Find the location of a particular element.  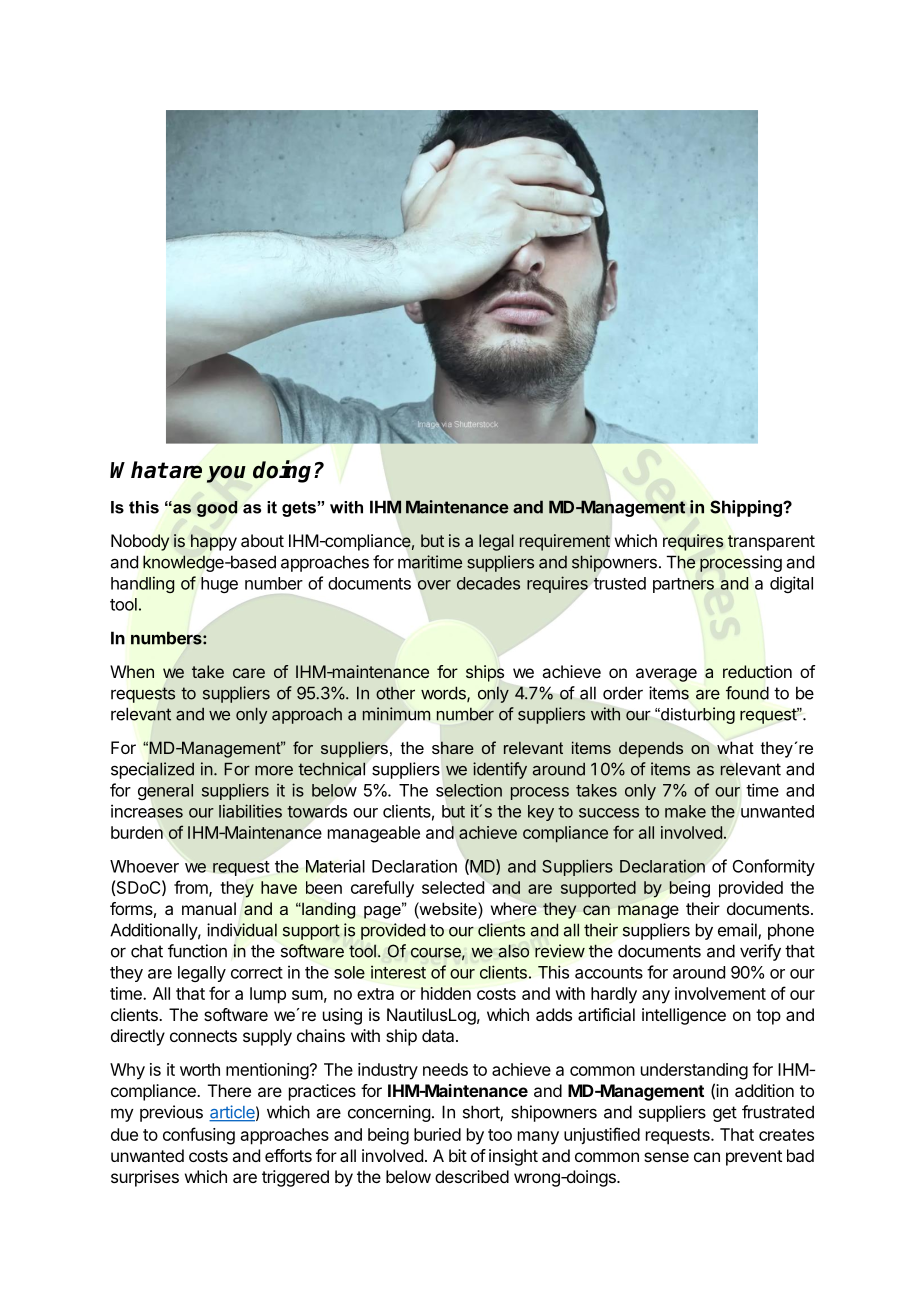

selection is located at coordinates (469, 790).
